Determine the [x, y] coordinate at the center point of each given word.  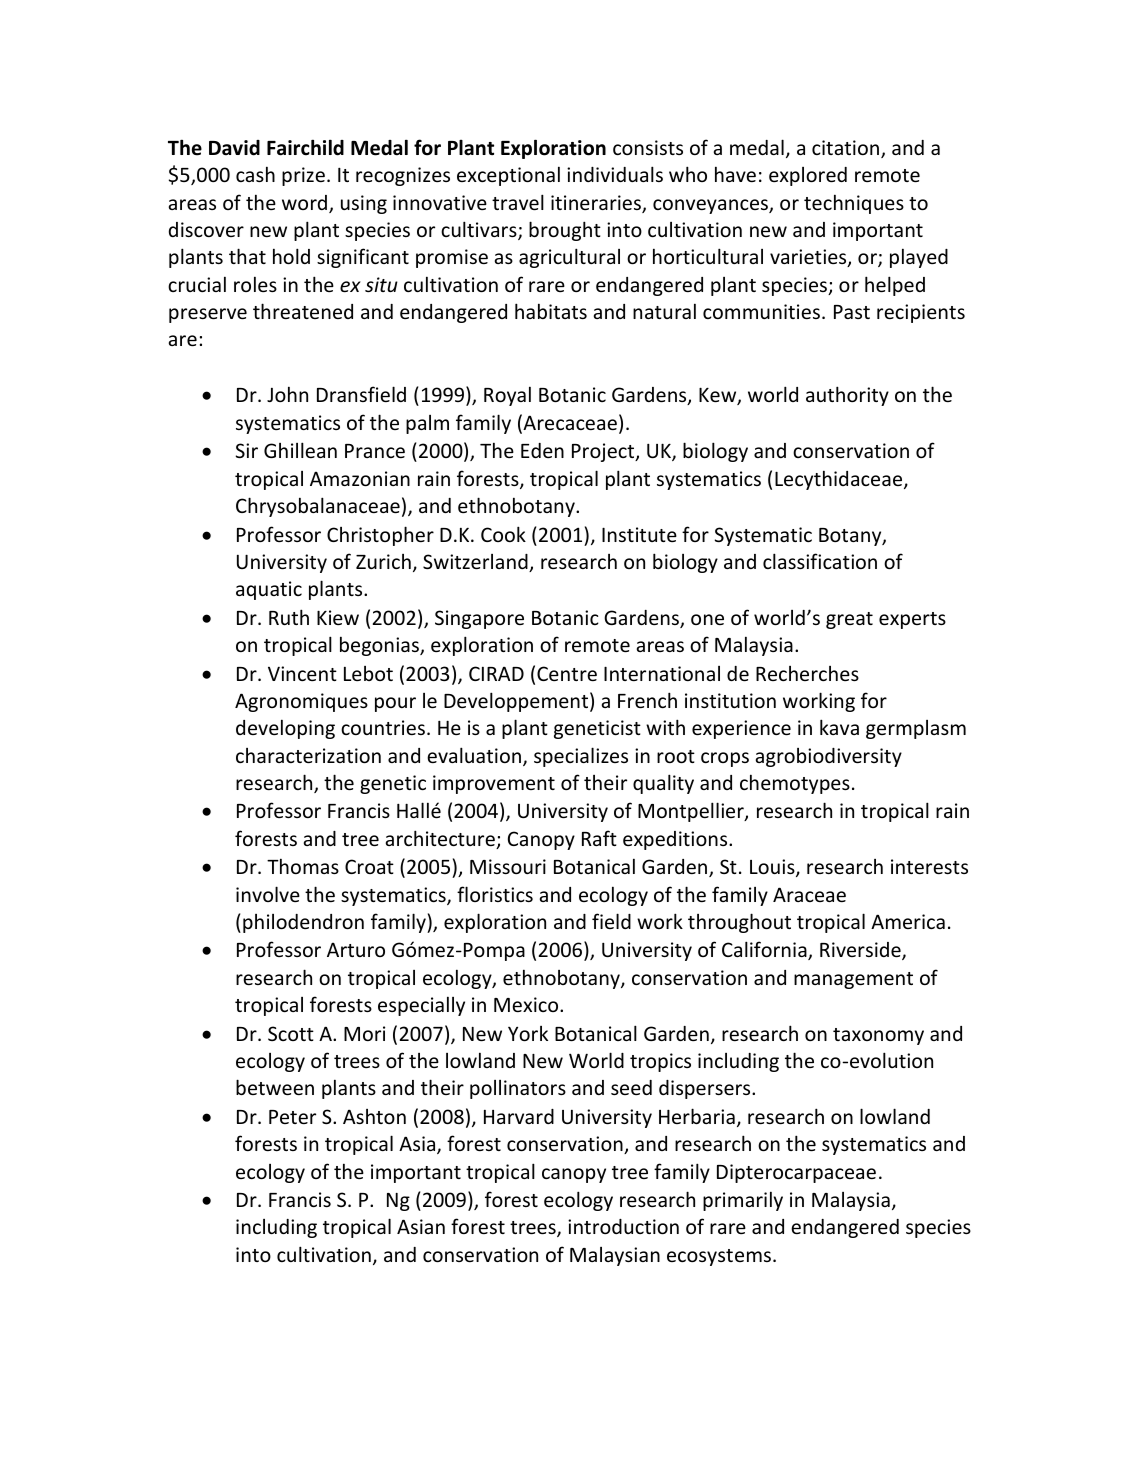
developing [285, 729]
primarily [743, 1201]
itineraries [597, 204]
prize [303, 176]
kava [839, 727]
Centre [567, 673]
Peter [292, 1117]
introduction [623, 1226]
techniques [854, 204]
